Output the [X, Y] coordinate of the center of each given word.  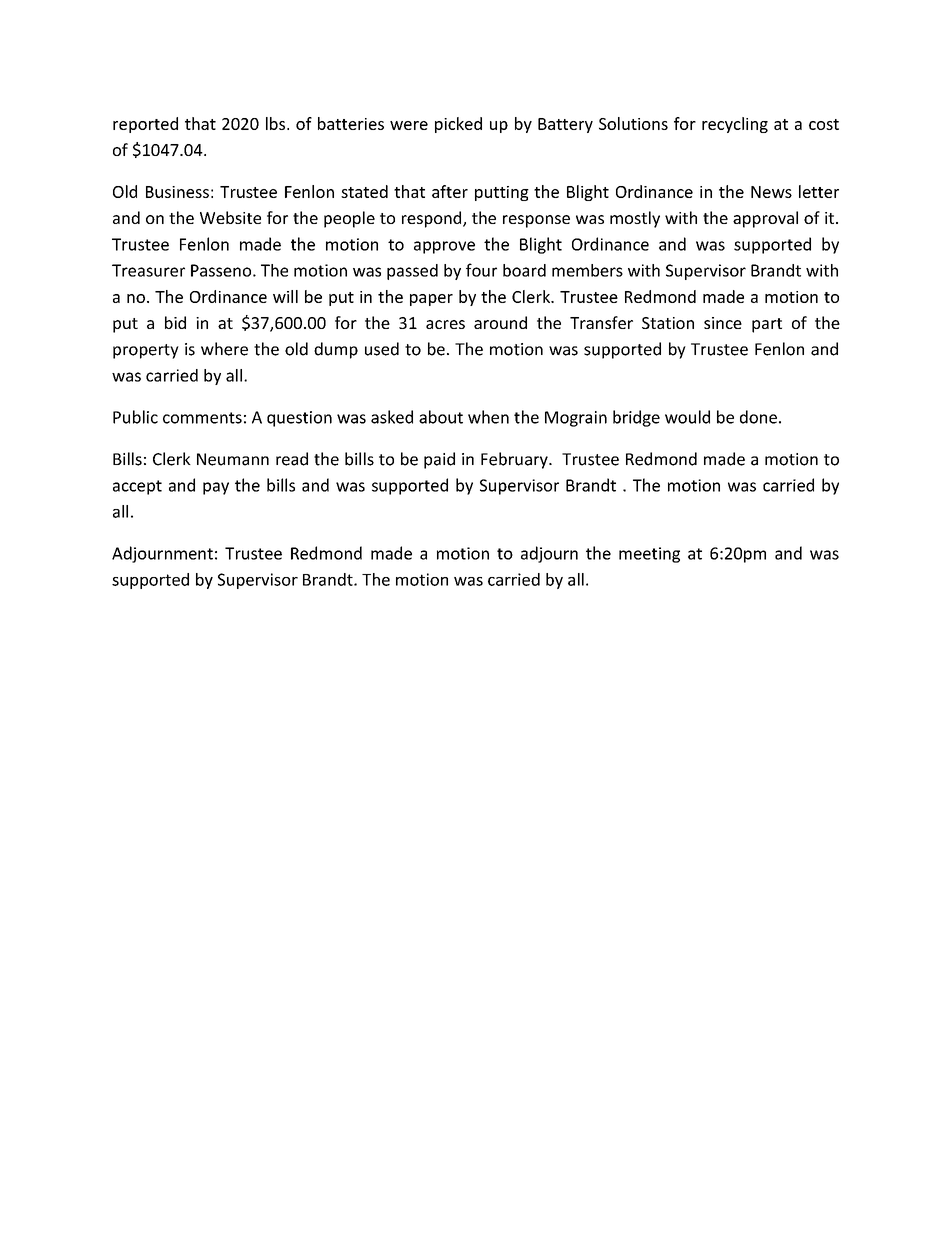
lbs [277, 123]
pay [216, 488]
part [767, 325]
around [500, 322]
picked [458, 125]
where [224, 349]
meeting [649, 555]
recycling [735, 125]
